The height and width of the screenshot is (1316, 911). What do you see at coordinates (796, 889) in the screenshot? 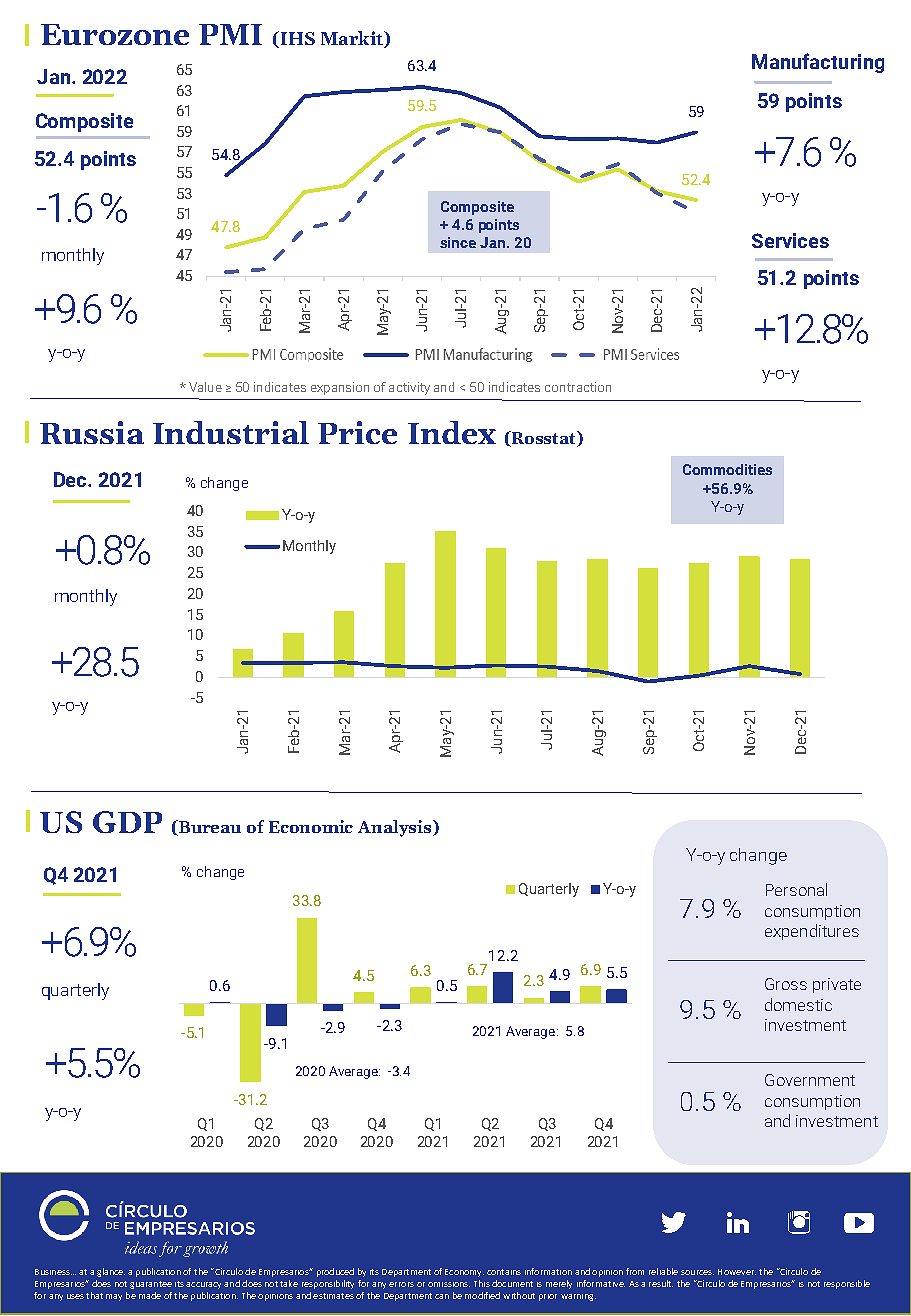
I see `Personal` at bounding box center [796, 889].
